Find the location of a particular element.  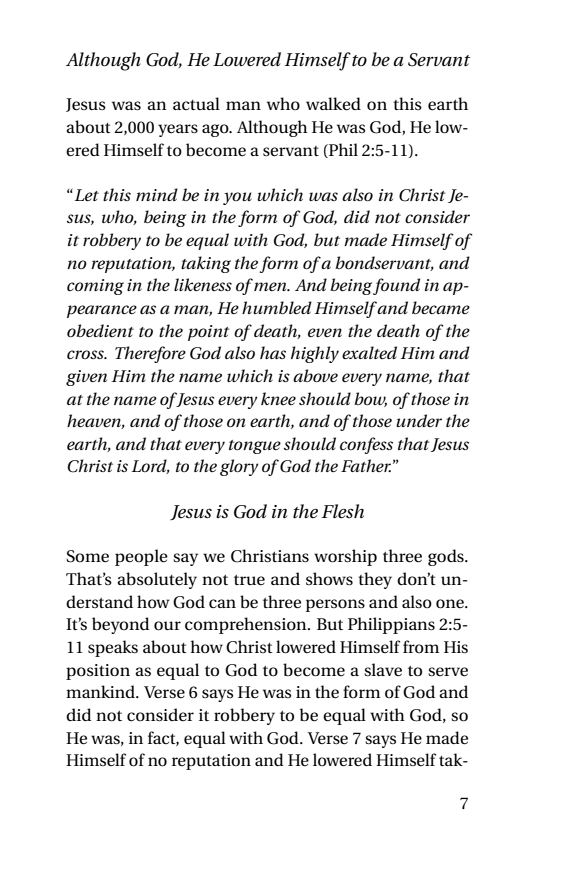

people is located at coordinates (141, 557).
